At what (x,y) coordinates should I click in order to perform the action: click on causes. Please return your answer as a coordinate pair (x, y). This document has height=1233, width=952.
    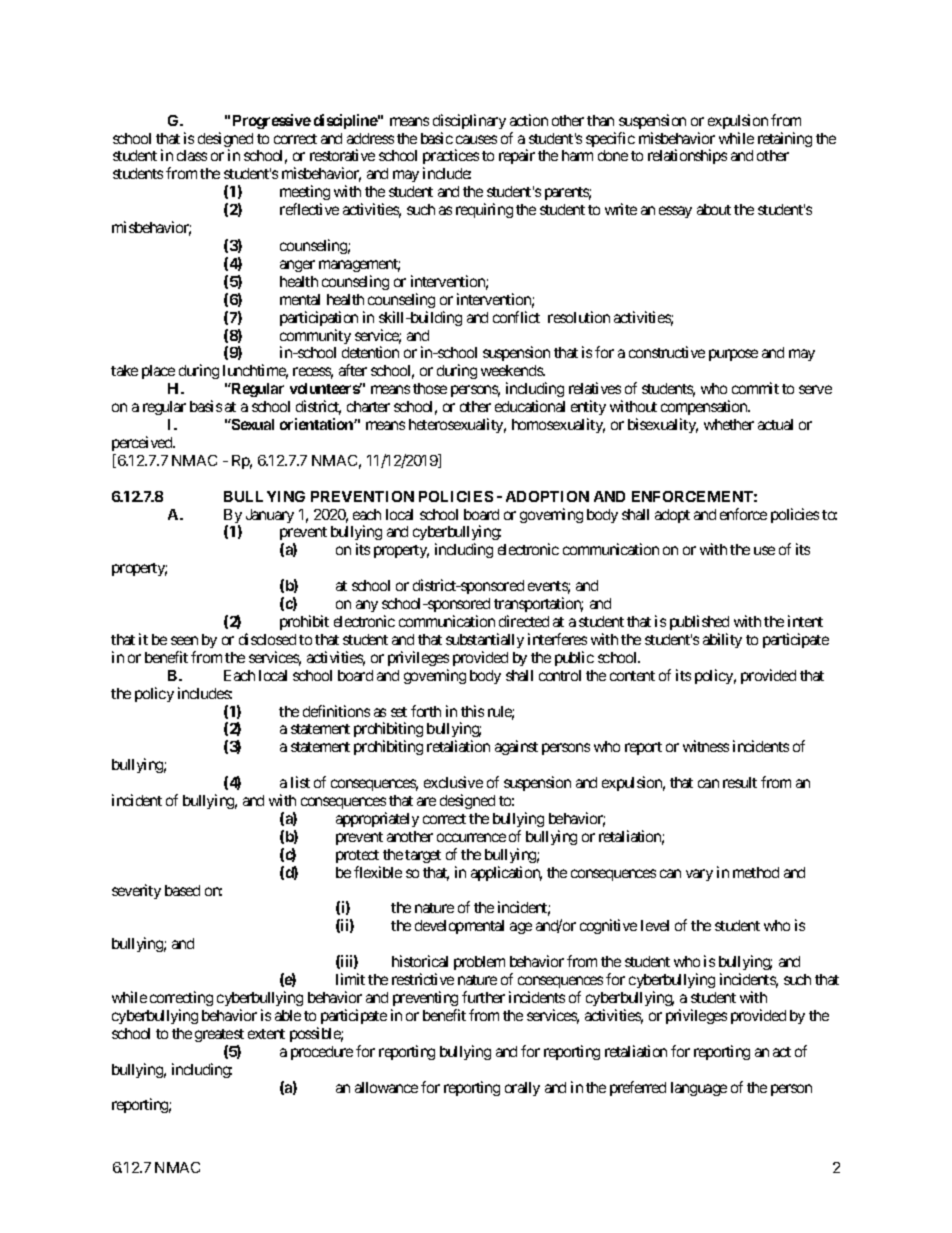
    Looking at the image, I should click on (476, 139).
